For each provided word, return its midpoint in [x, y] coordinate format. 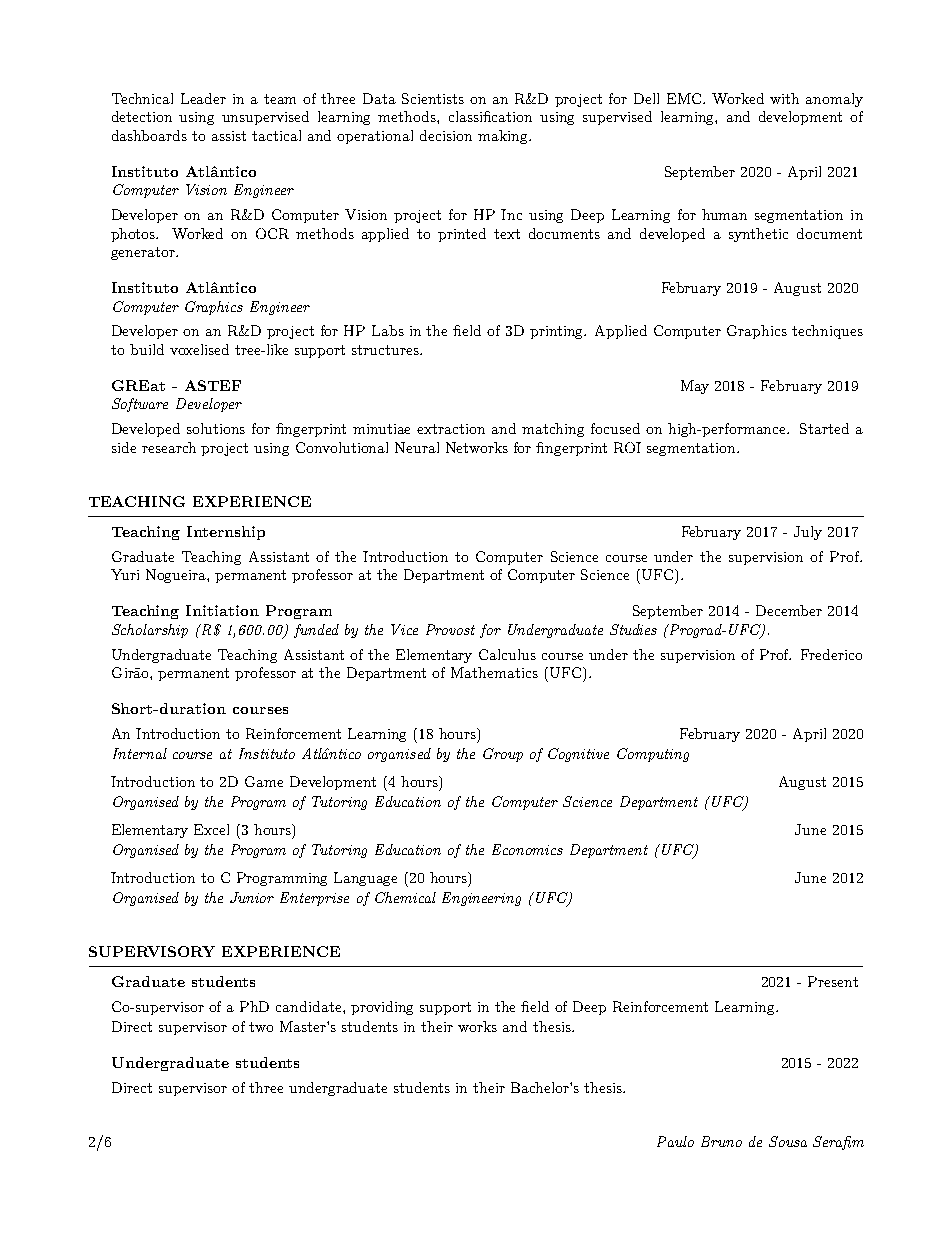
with [784, 98]
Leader [203, 98]
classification [490, 116]
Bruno [721, 1141]
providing [382, 1008]
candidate [310, 1006]
